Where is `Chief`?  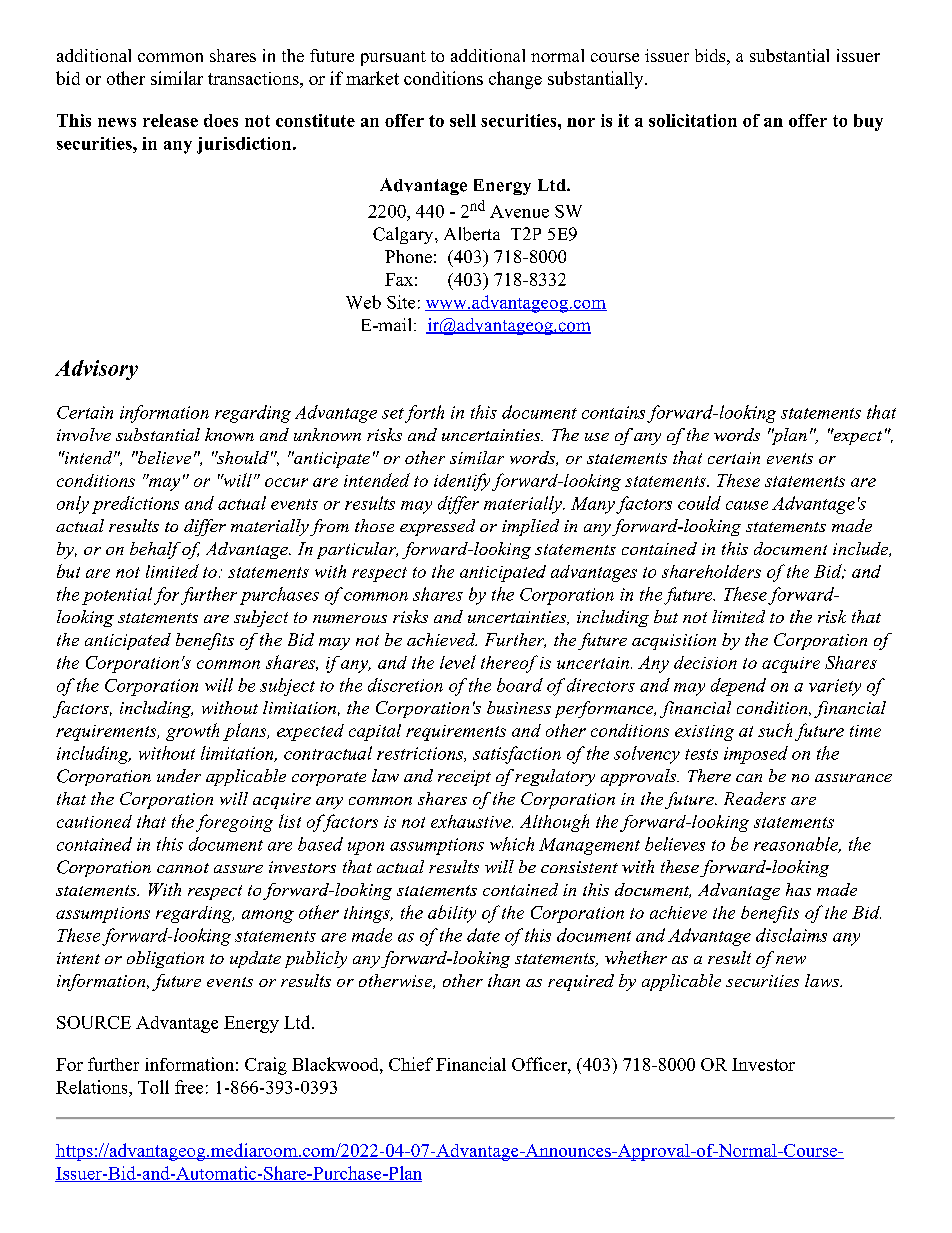 Chief is located at coordinates (411, 1064).
